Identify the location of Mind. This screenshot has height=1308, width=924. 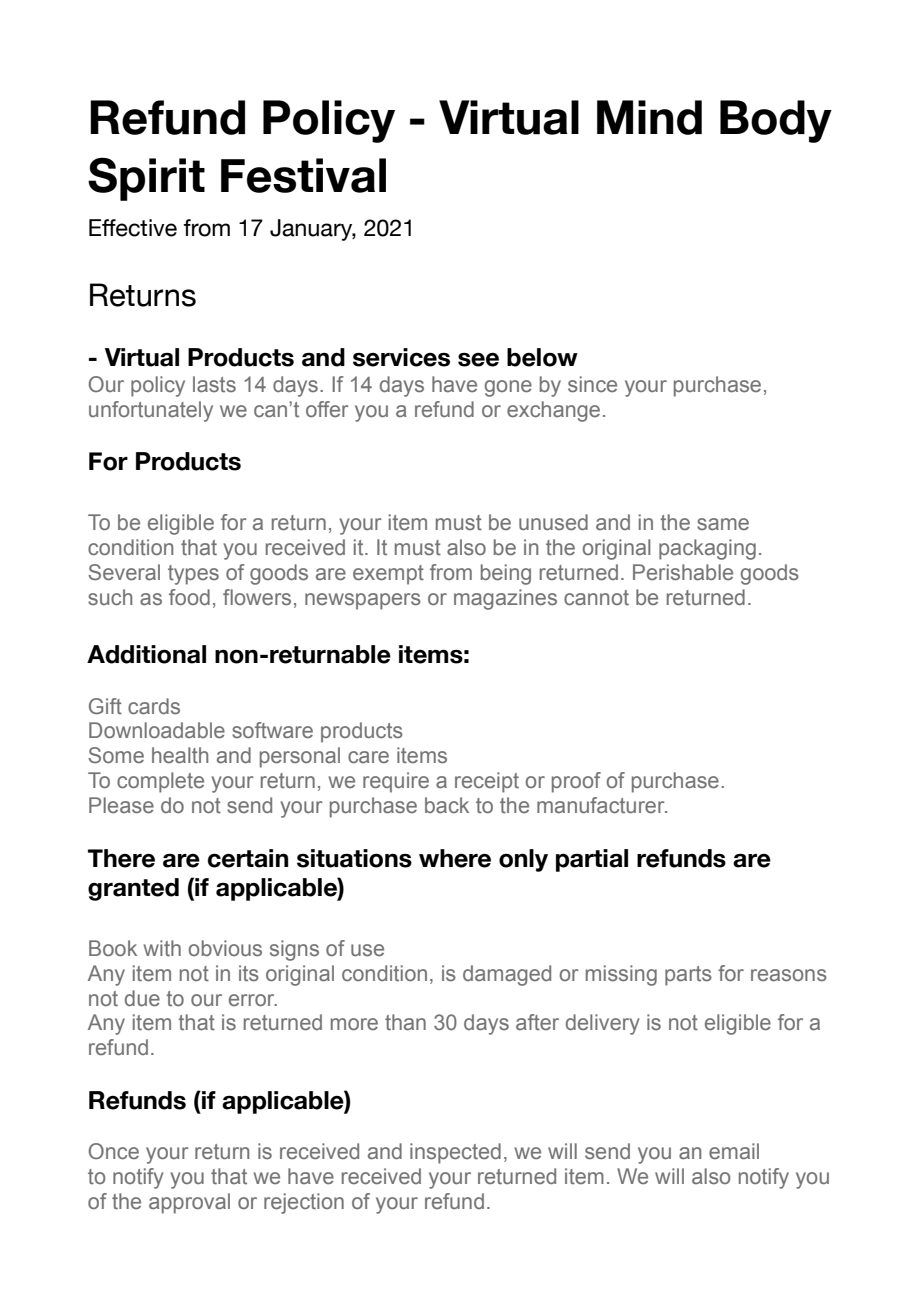
(649, 117).
